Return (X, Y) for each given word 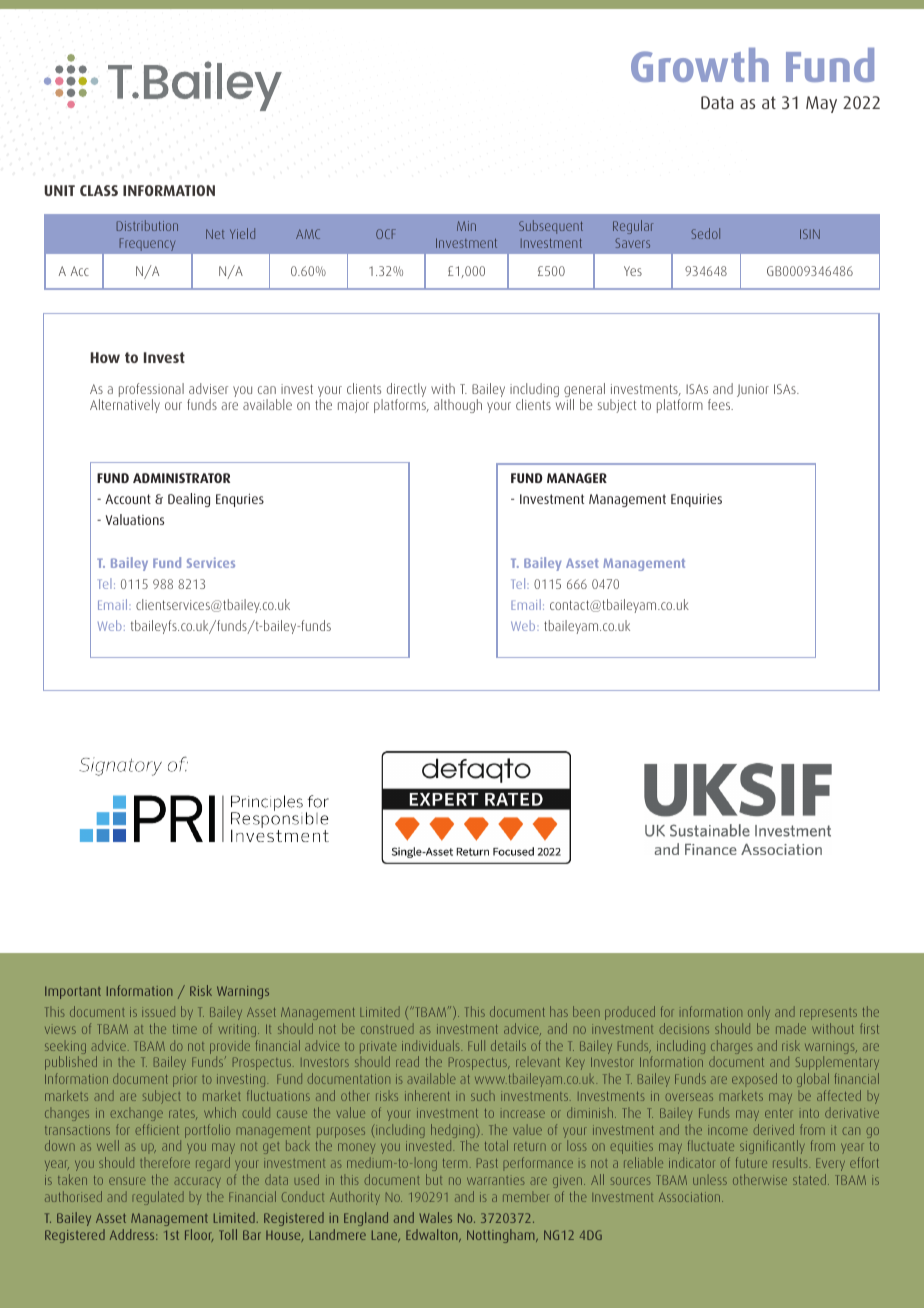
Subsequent (551, 227)
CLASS (99, 190)
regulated (158, 1198)
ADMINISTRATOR (181, 478)
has (559, 1011)
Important (73, 992)
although (458, 406)
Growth (700, 65)
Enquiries (696, 500)
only (759, 1013)
